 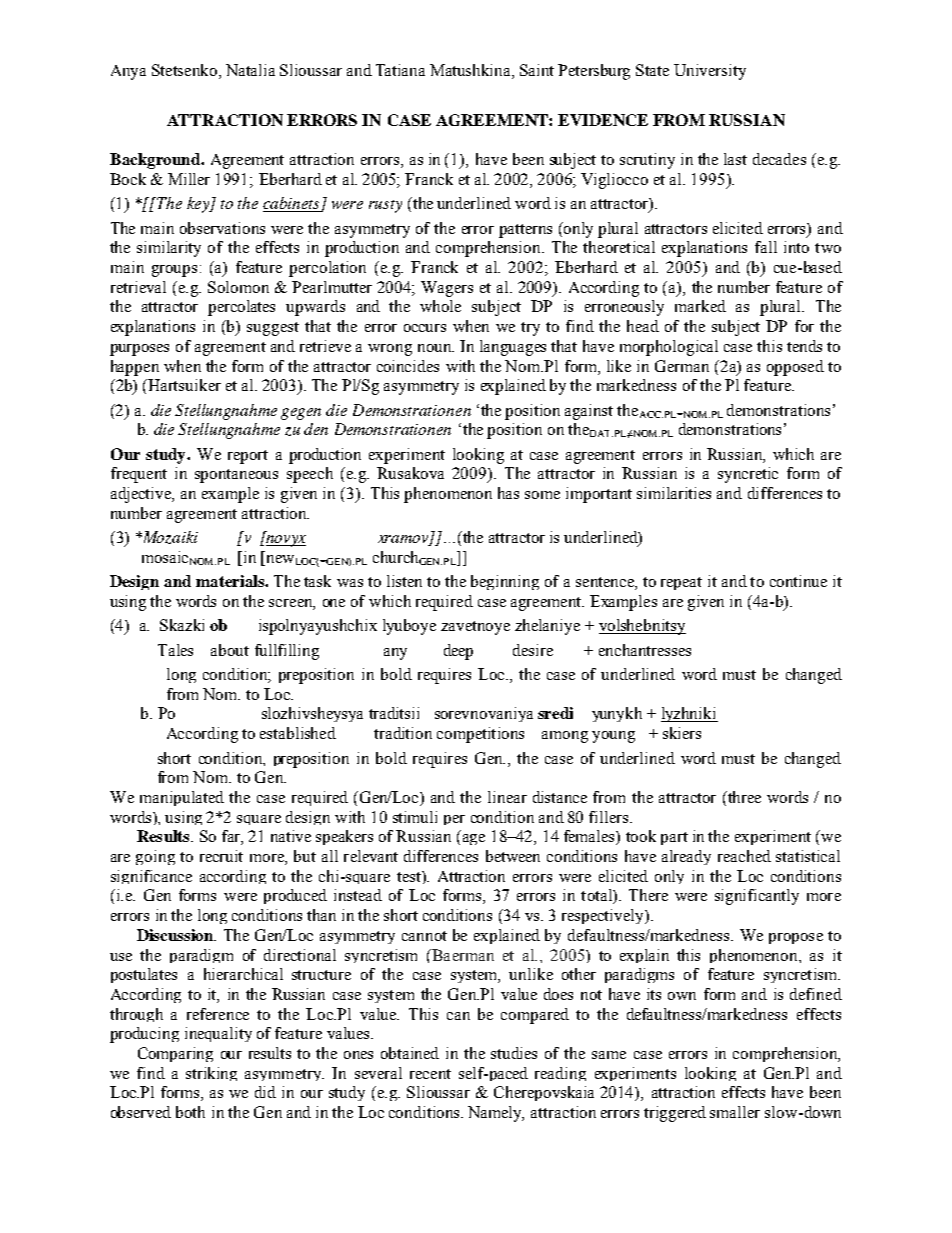 What do you see at coordinates (430, 1074) in the screenshot?
I see `recent` at bounding box center [430, 1074].
